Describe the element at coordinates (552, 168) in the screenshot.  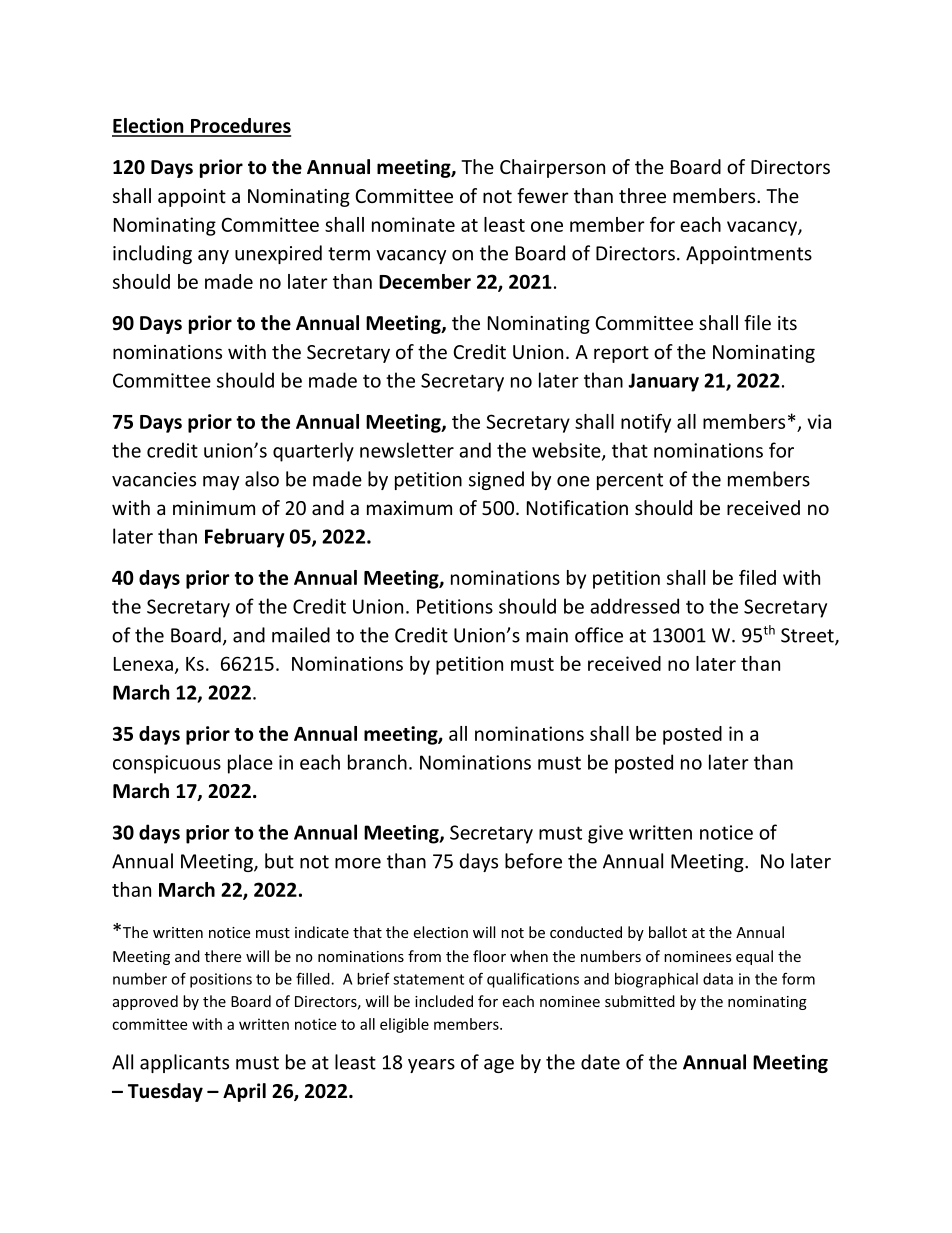
I see `Chairperson` at that location.
